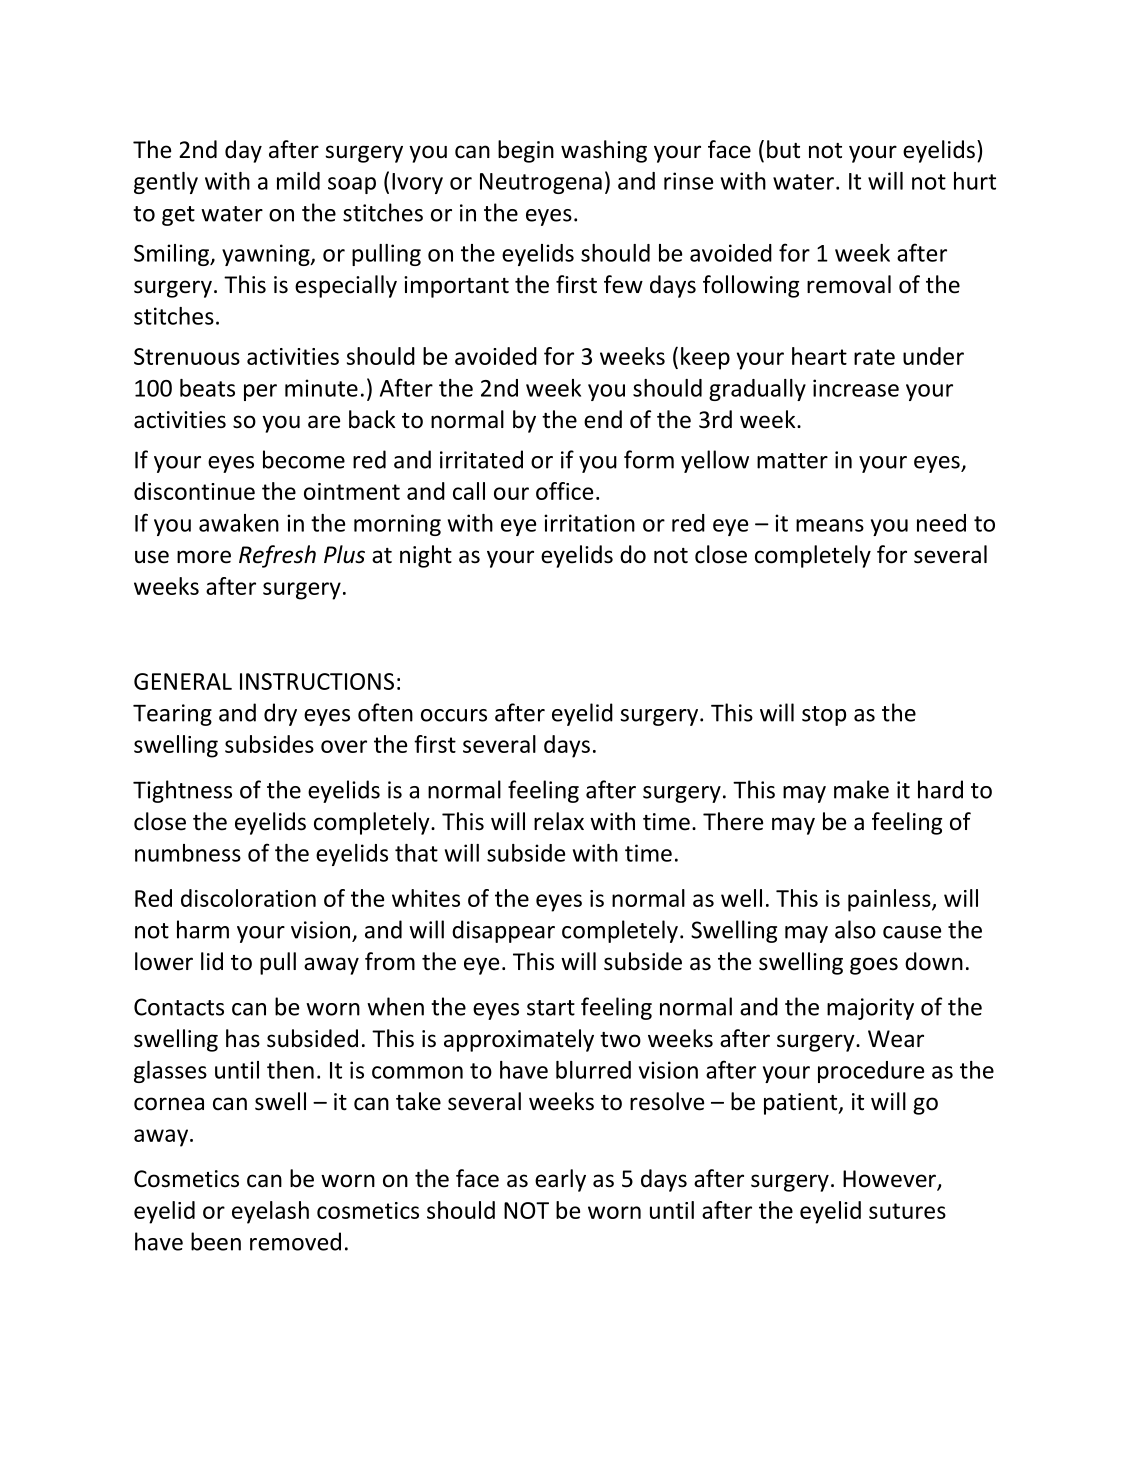 This image has width=1133, height=1466. What do you see at coordinates (560, 1180) in the image?
I see `early` at bounding box center [560, 1180].
